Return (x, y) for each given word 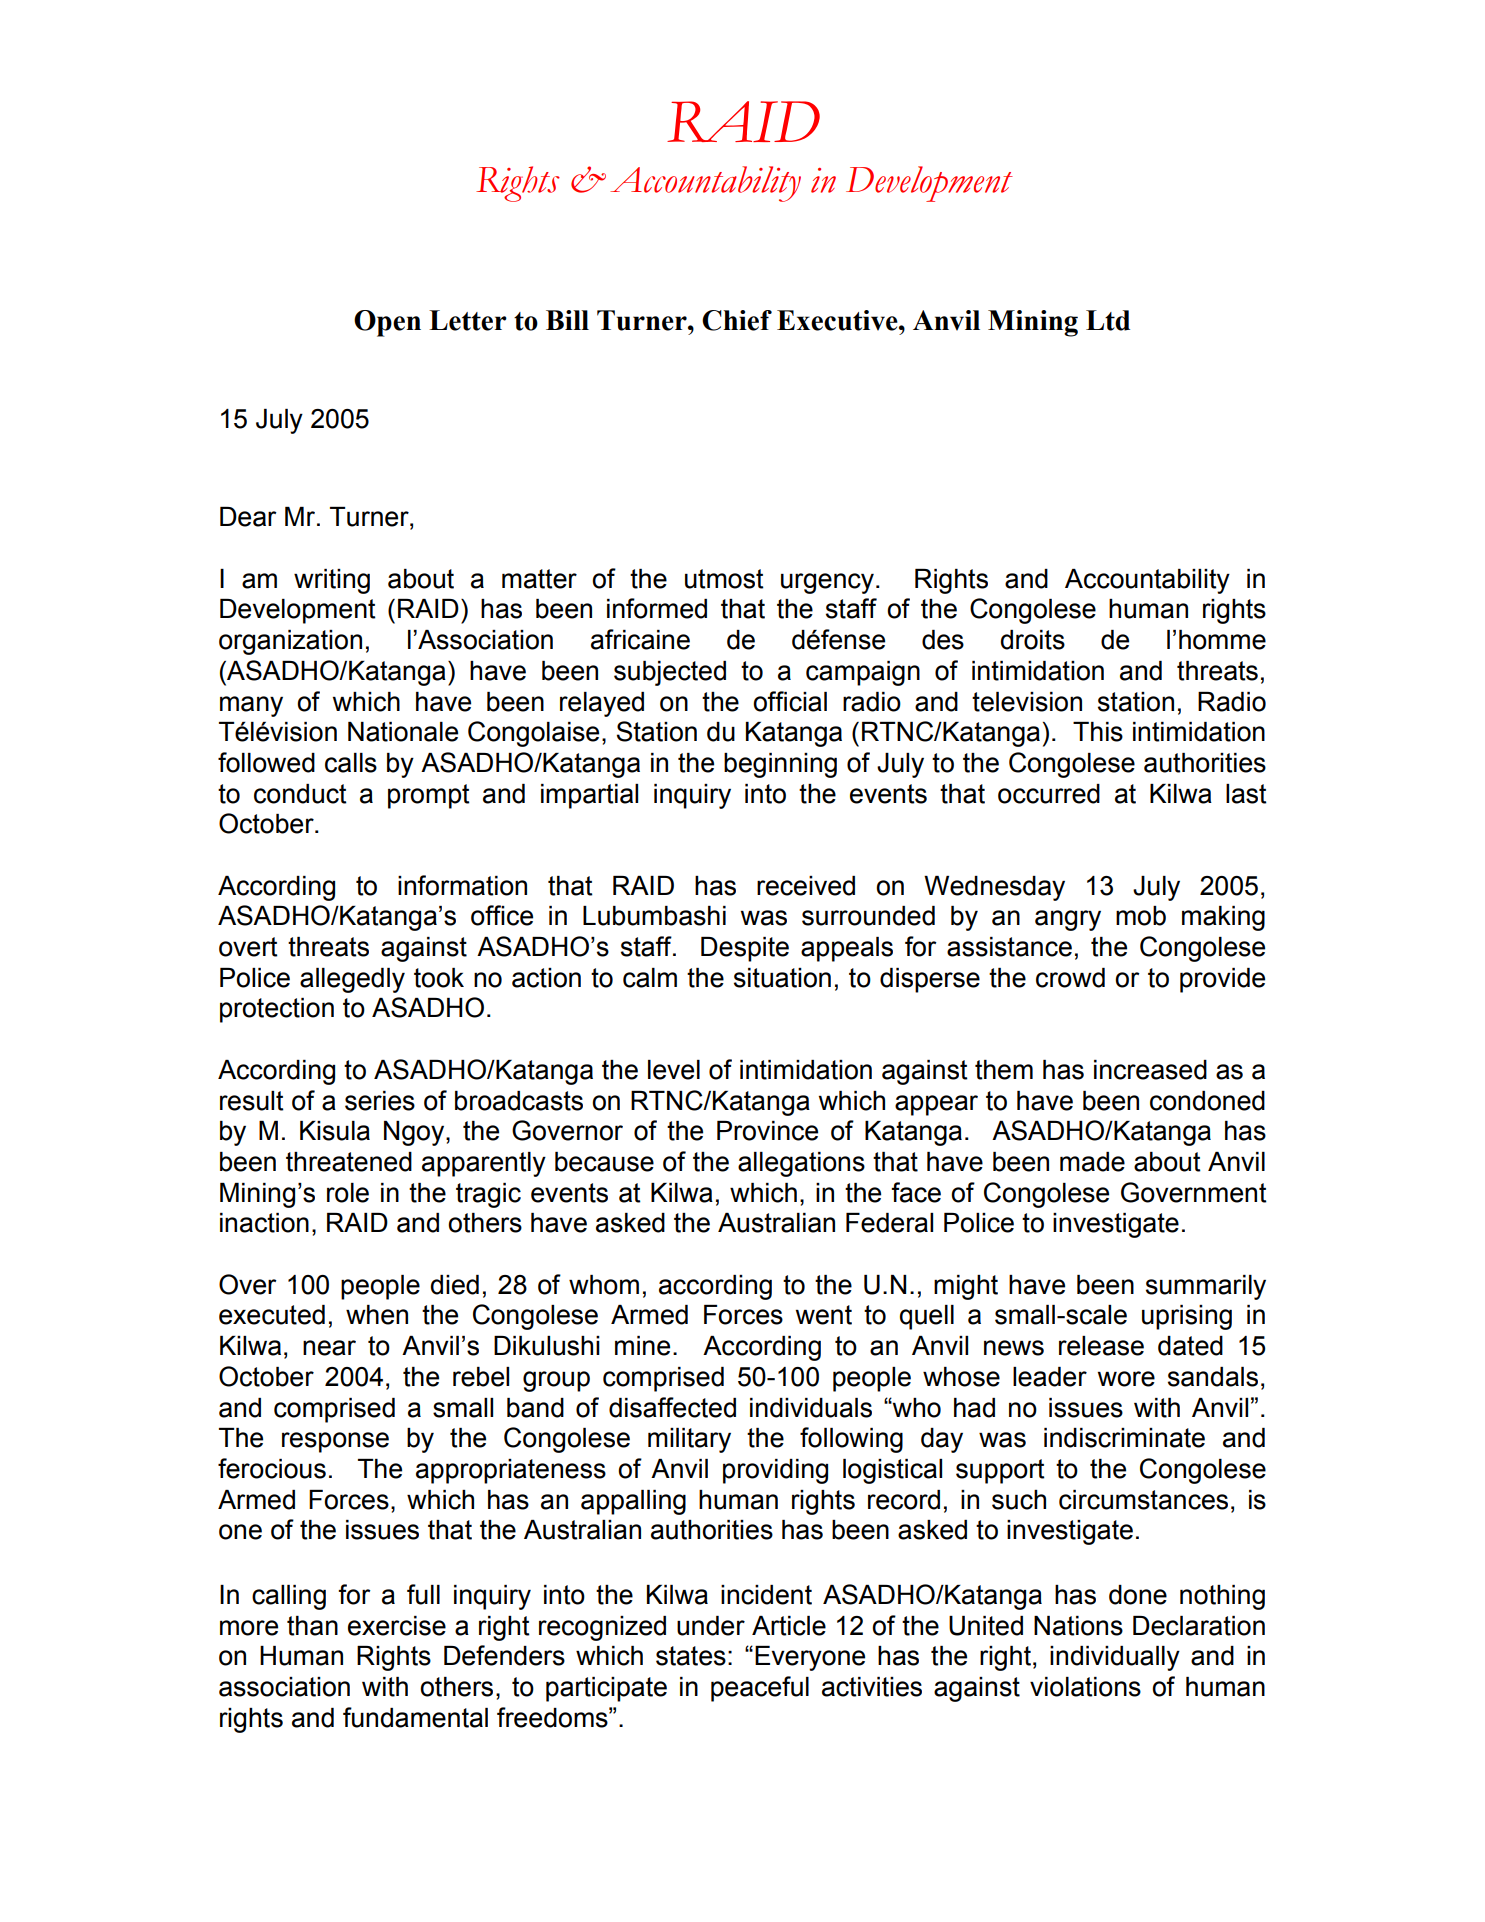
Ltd (1108, 320)
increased (1150, 1070)
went (824, 1315)
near (329, 1348)
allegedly (352, 980)
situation (782, 978)
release (1101, 1346)
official (790, 701)
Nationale (403, 732)
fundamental (415, 1717)
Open (387, 323)
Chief (737, 320)
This (1098, 732)
